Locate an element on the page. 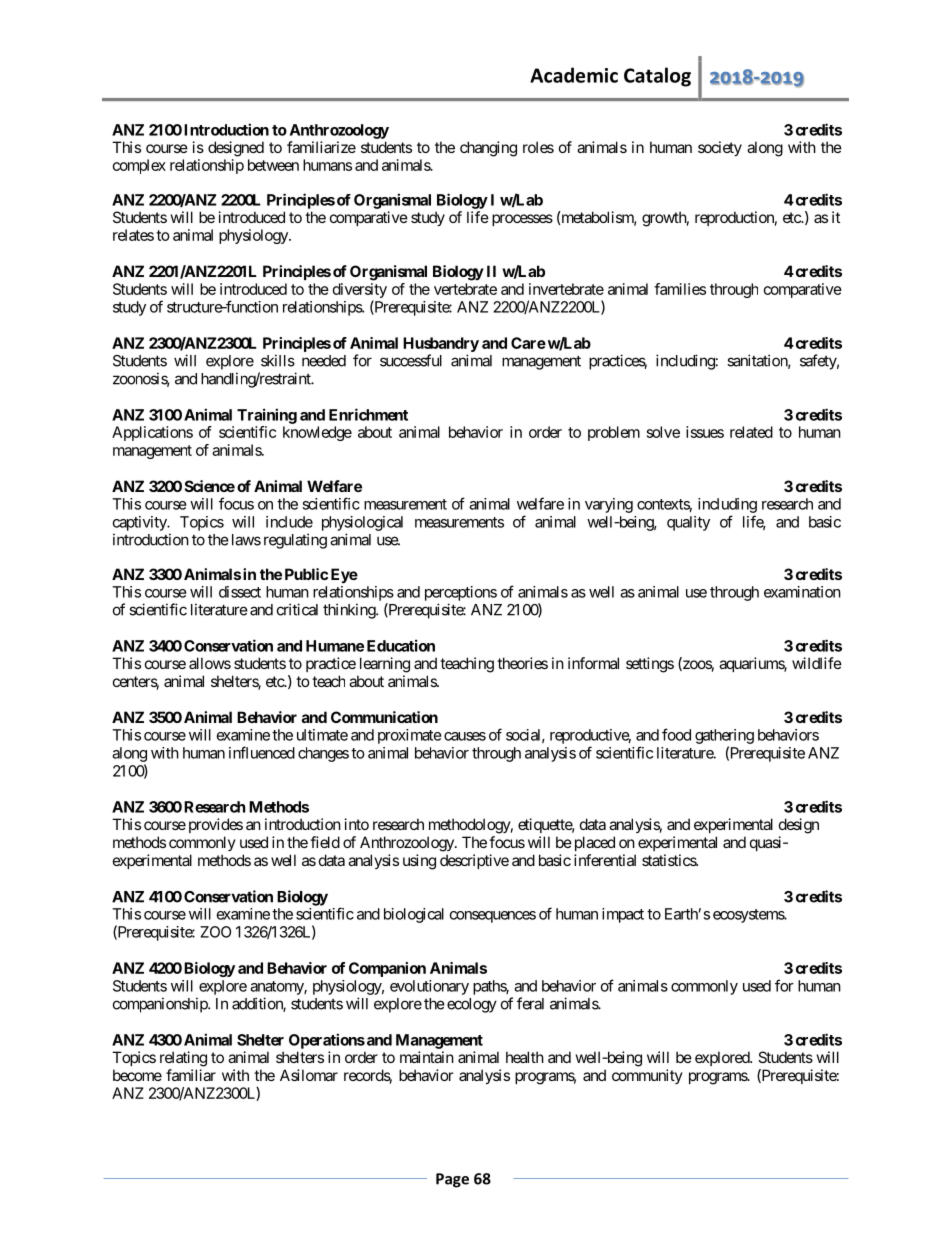 This image has height=1233, width=952. Training is located at coordinates (267, 416).
